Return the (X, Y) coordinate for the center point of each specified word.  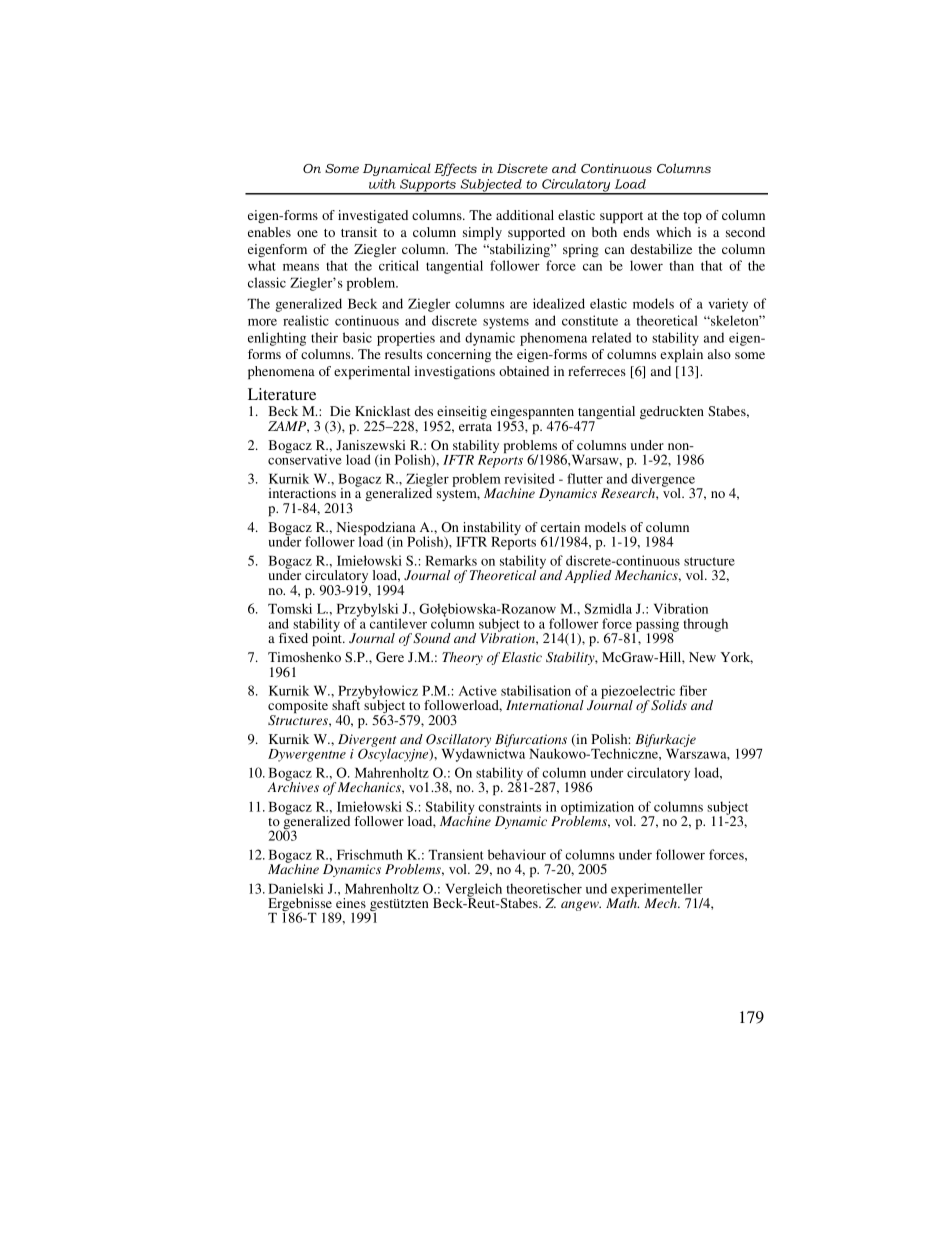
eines (351, 903)
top (692, 217)
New (702, 657)
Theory (462, 658)
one (307, 233)
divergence (664, 481)
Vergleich (475, 891)
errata (475, 427)
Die (340, 411)
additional (525, 215)
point (328, 638)
